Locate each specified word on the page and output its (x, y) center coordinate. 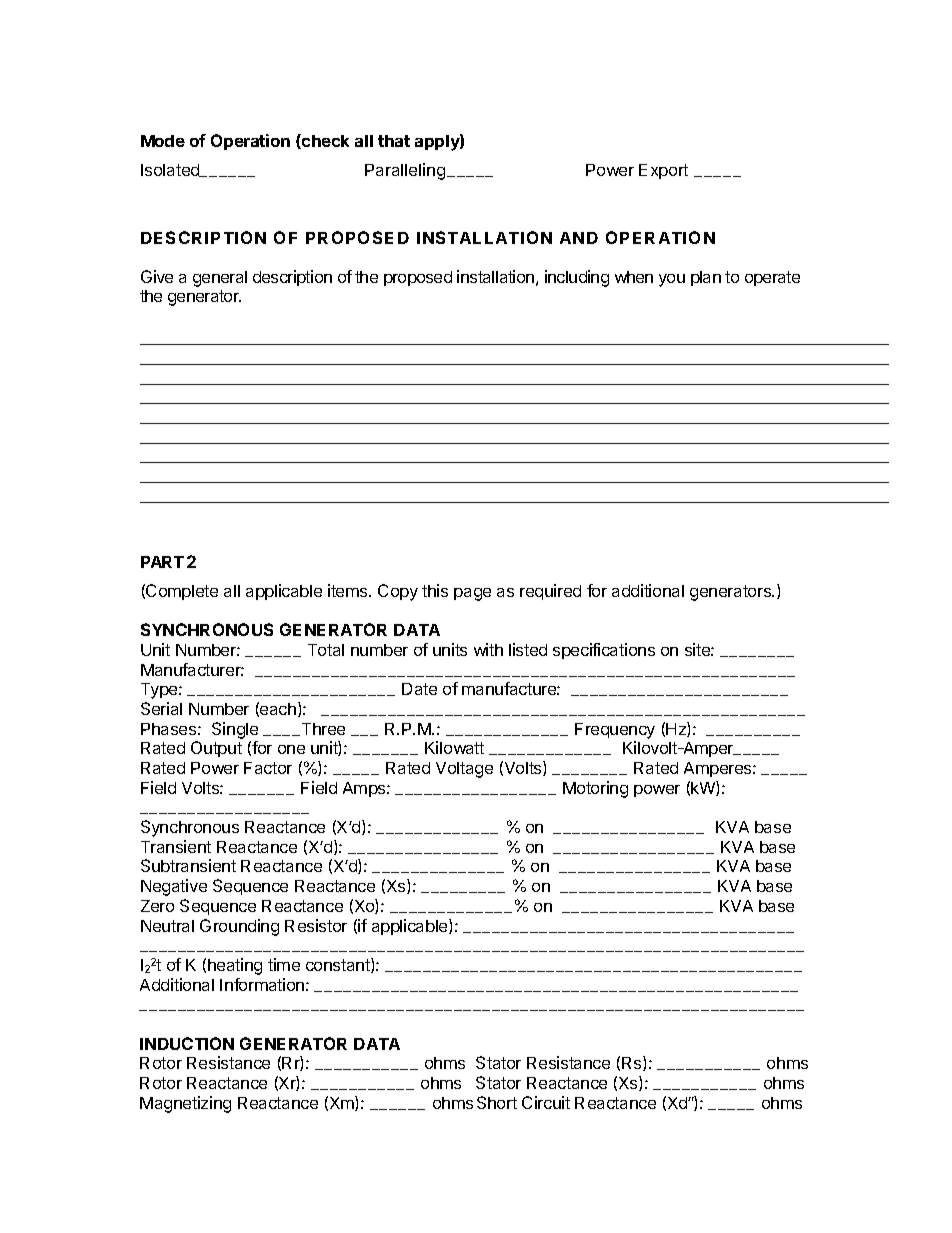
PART (162, 562)
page (472, 594)
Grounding (239, 927)
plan (706, 278)
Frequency (615, 731)
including (577, 278)
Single (235, 730)
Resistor (316, 925)
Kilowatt (454, 747)
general (220, 279)
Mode (163, 141)
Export (663, 171)
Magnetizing (185, 1104)
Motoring (595, 789)
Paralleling (405, 171)
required (550, 592)
